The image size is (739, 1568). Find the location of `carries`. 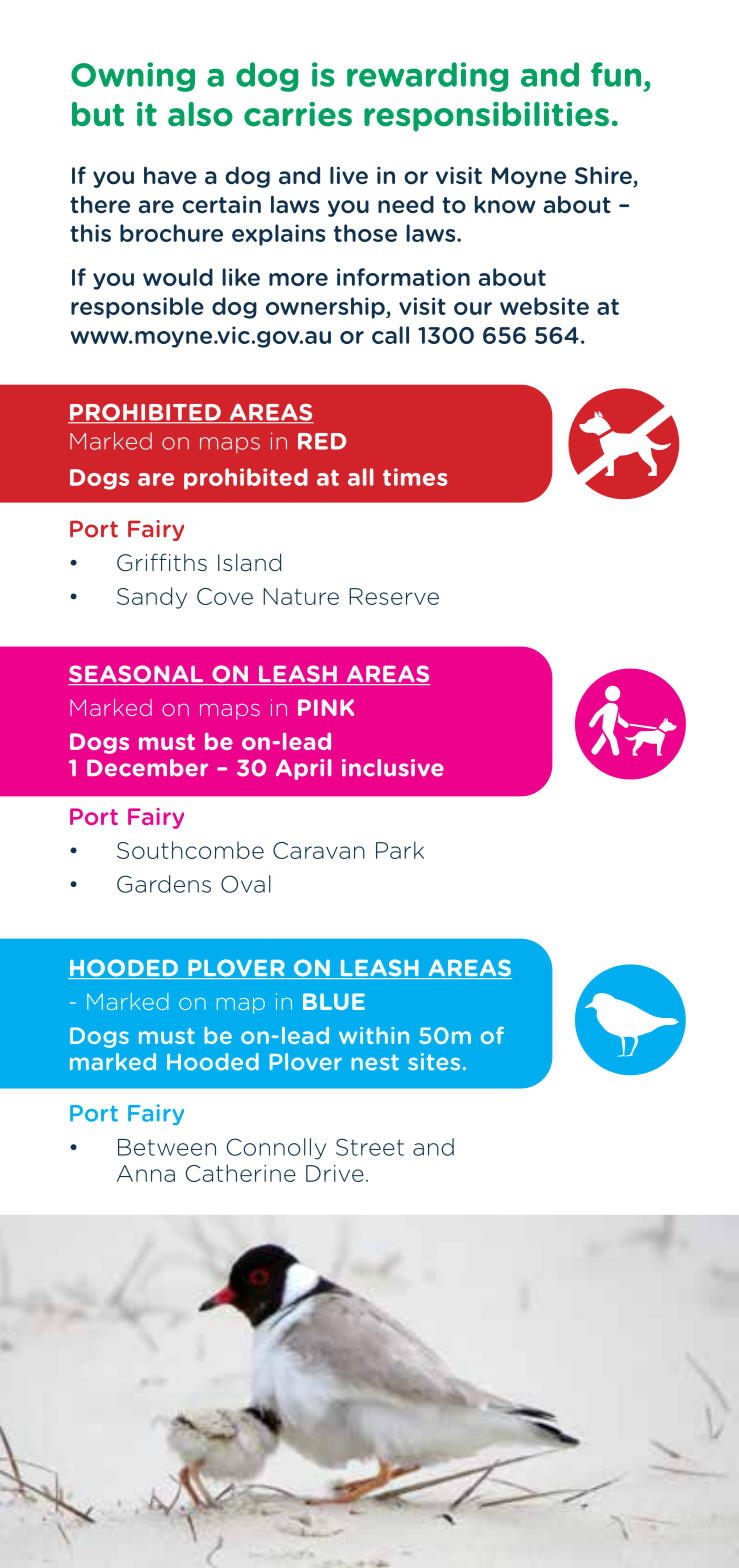

carries is located at coordinates (298, 114).
